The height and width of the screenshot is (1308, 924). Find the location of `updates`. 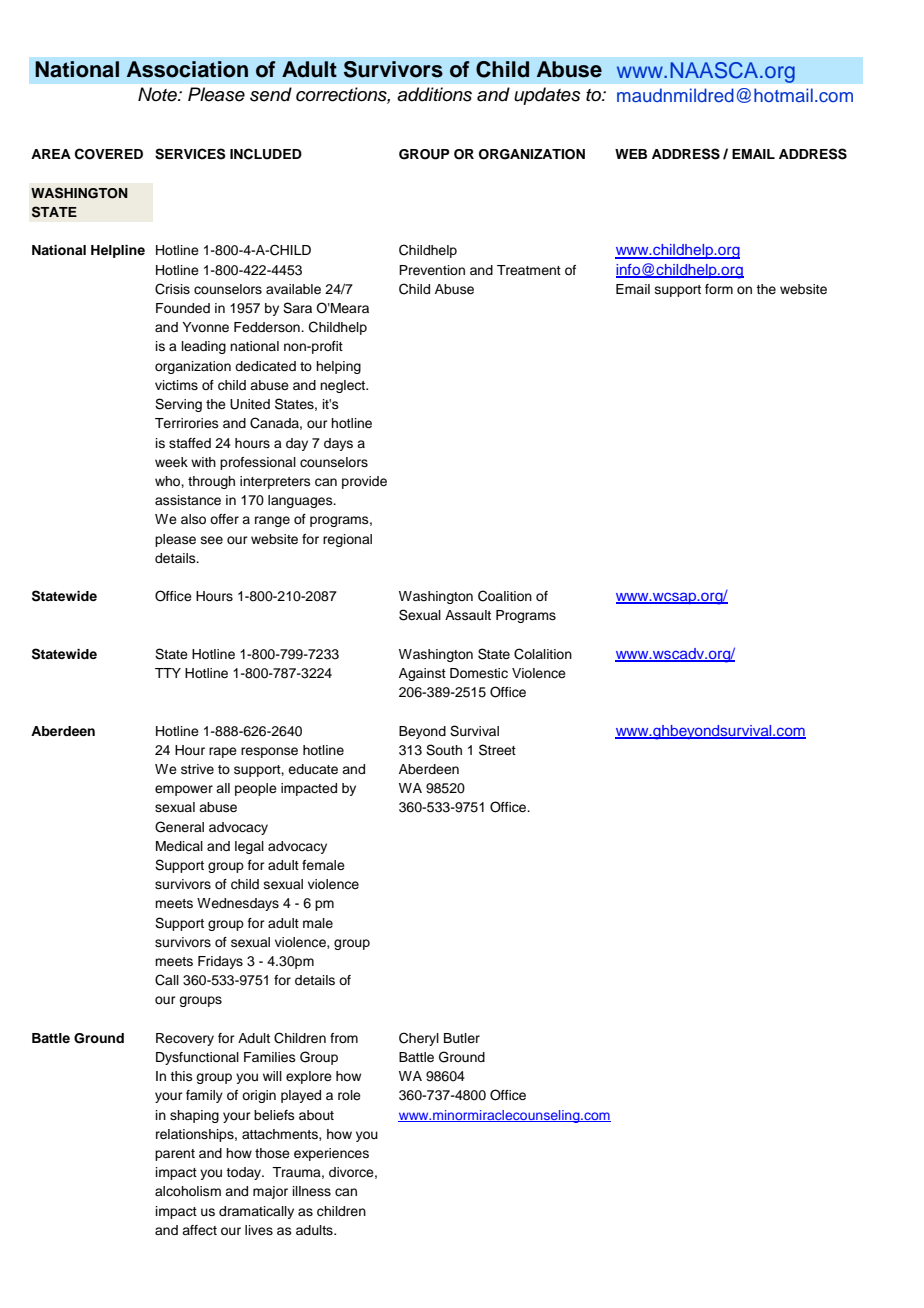

updates is located at coordinates (547, 96).
